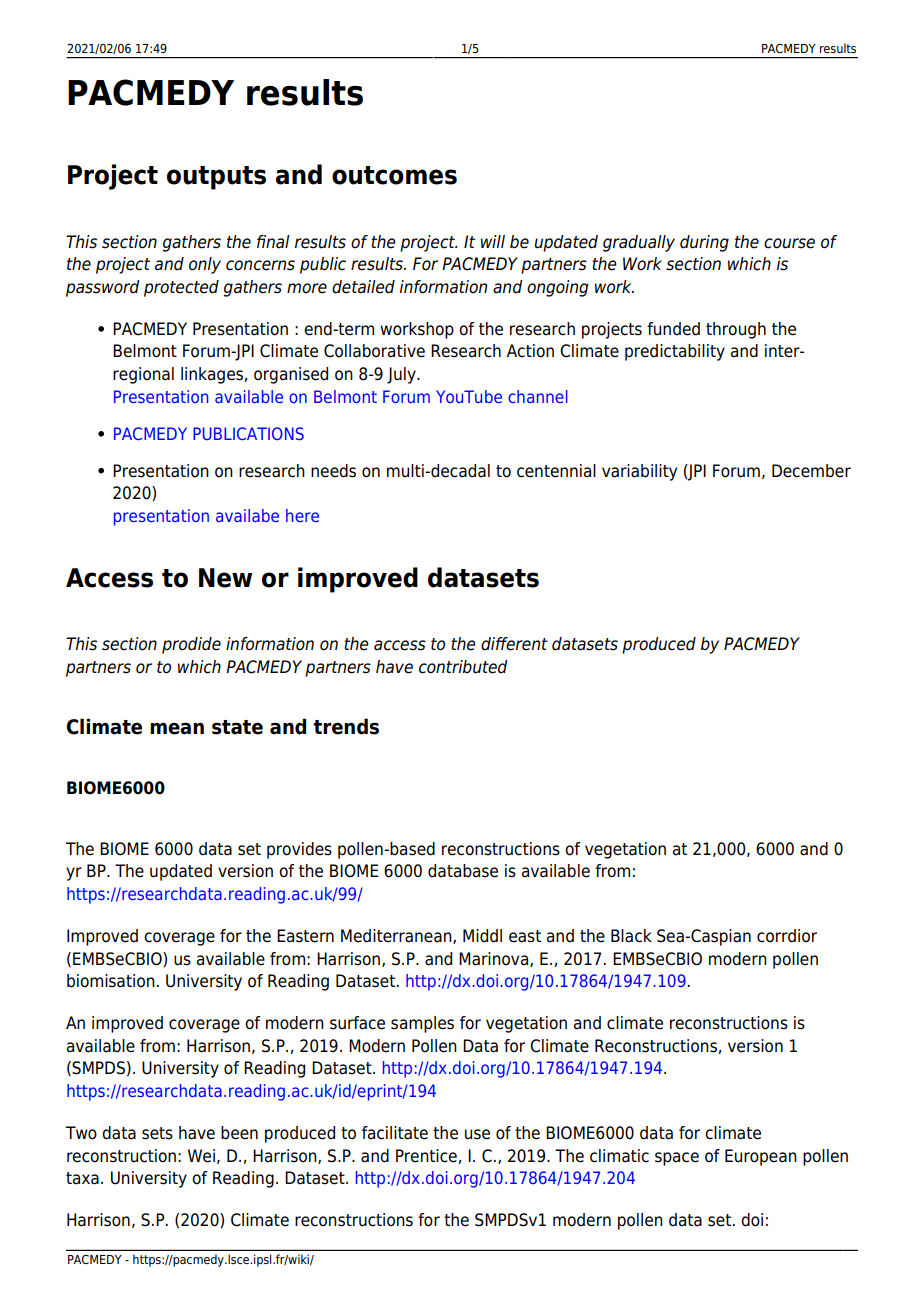 This image has height=1308, width=924. What do you see at coordinates (631, 936) in the image?
I see `Black` at bounding box center [631, 936].
